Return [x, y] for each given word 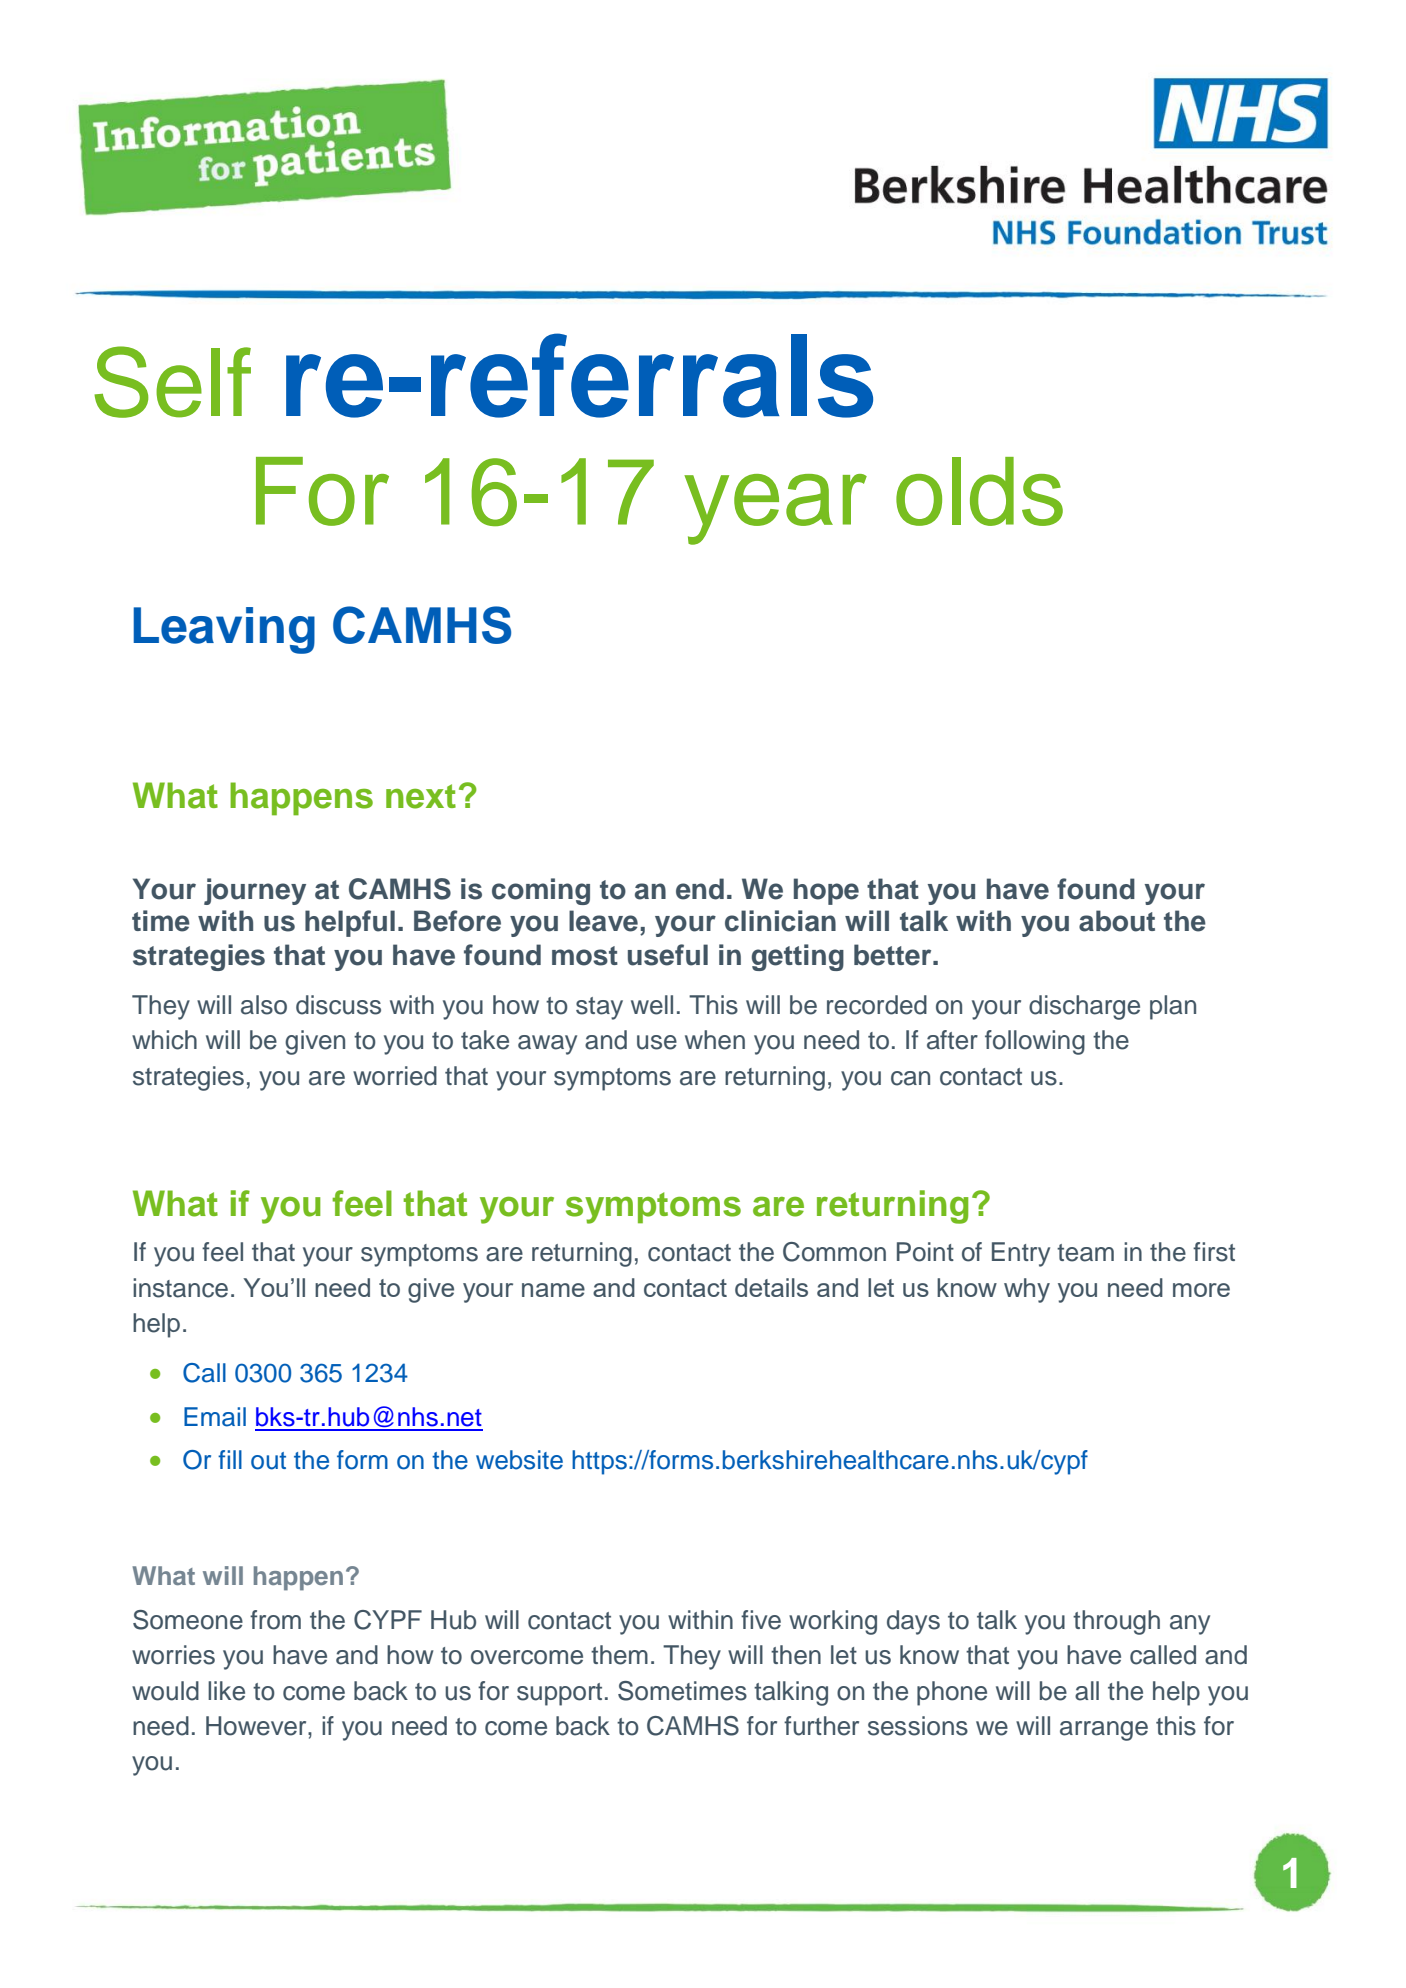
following [1035, 1042]
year [775, 509]
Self [172, 382]
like [226, 1691]
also [264, 1005]
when [715, 1040]
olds [979, 491]
